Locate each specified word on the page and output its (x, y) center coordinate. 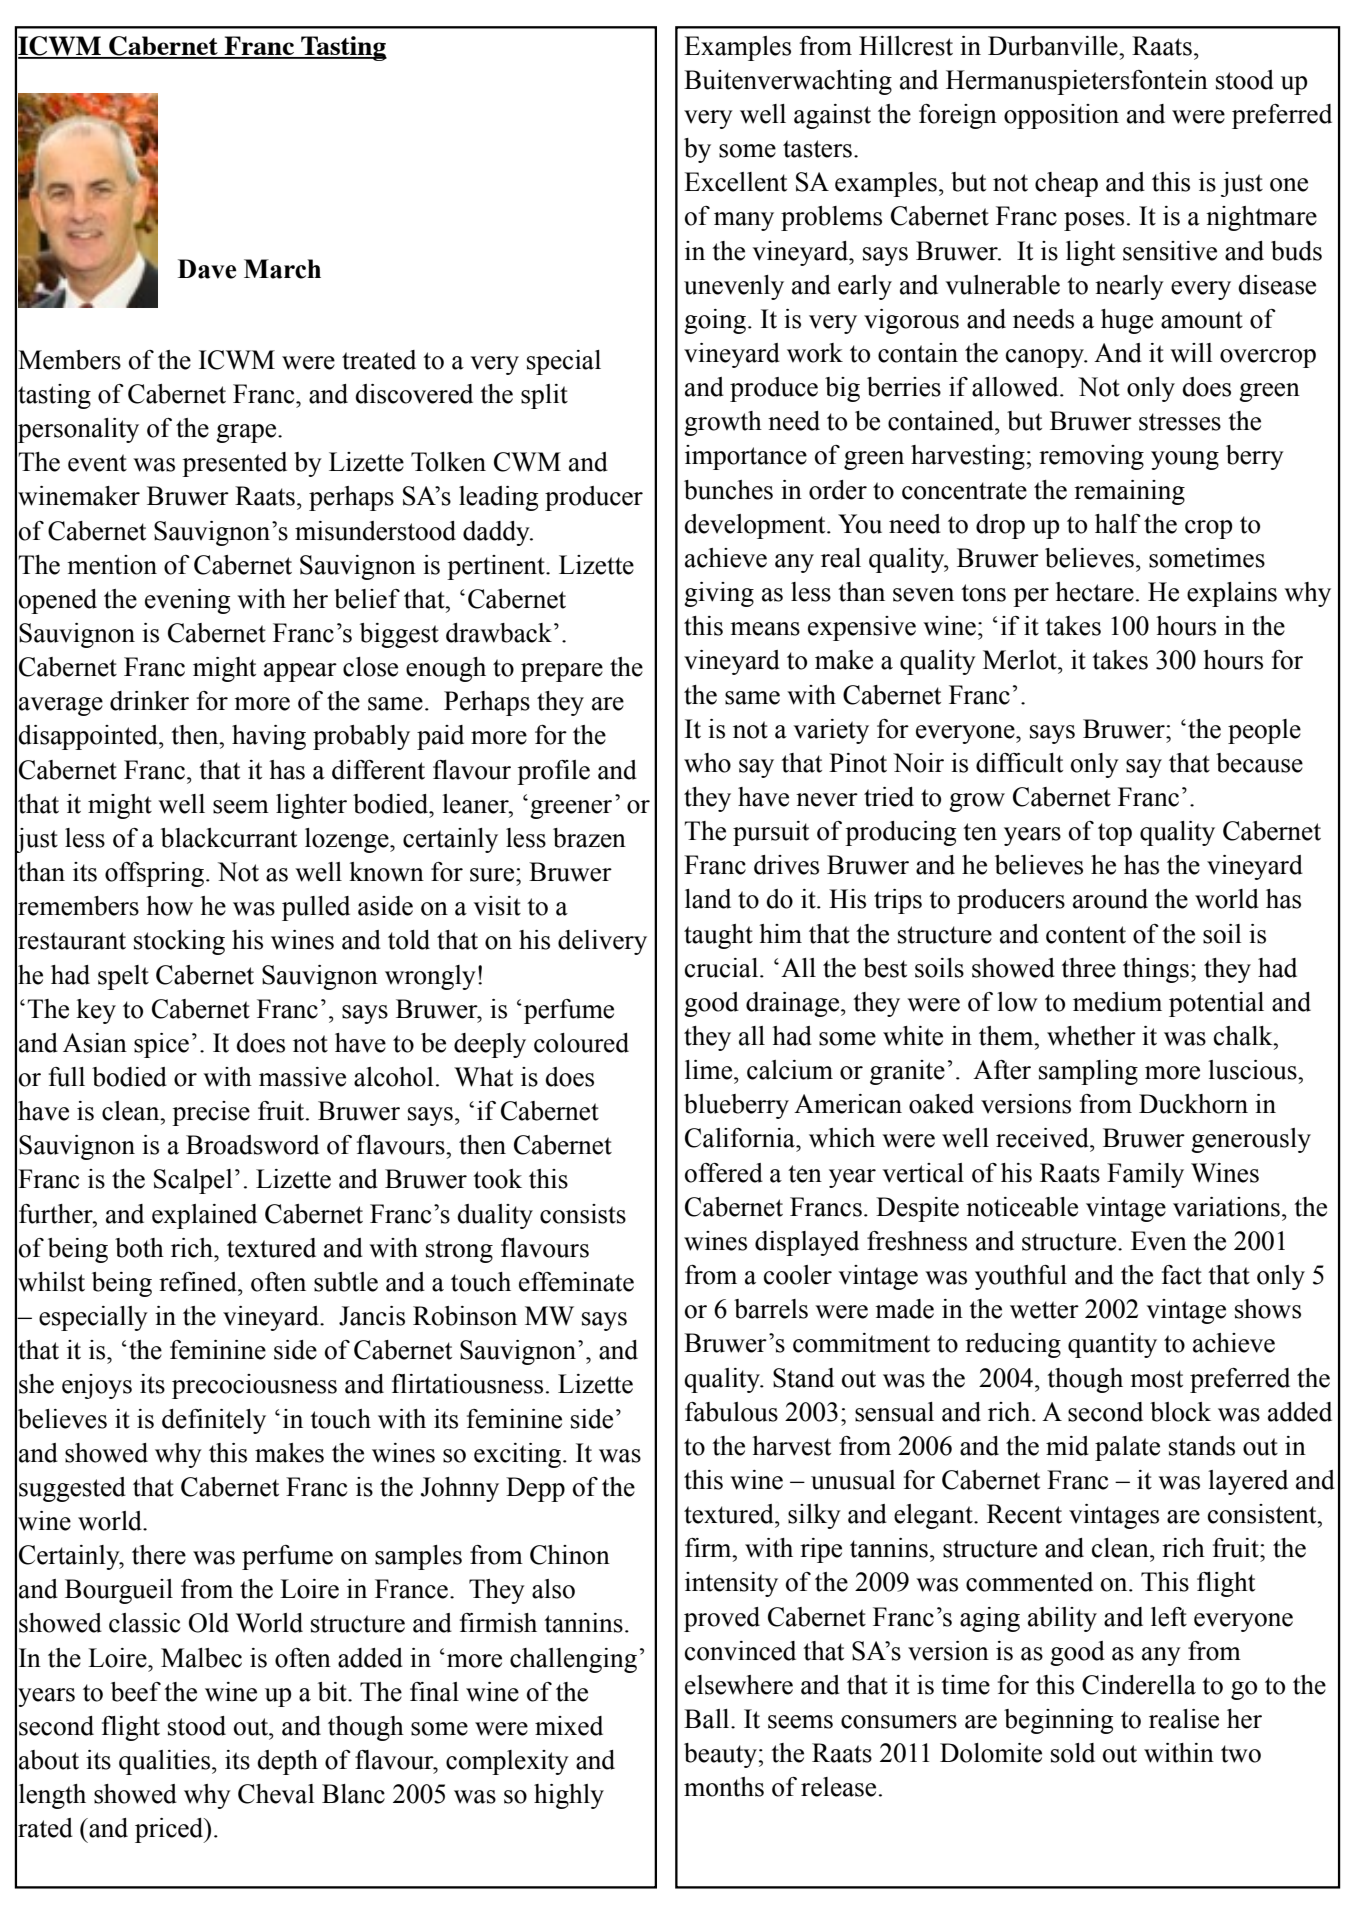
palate (1127, 1448)
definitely (214, 1421)
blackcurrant (229, 838)
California (741, 1138)
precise (211, 1113)
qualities (166, 1762)
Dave (207, 269)
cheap (1066, 184)
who (707, 763)
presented (234, 464)
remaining (1129, 492)
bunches (728, 490)
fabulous (731, 1412)
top (1115, 834)
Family (1145, 1175)
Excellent (735, 182)
